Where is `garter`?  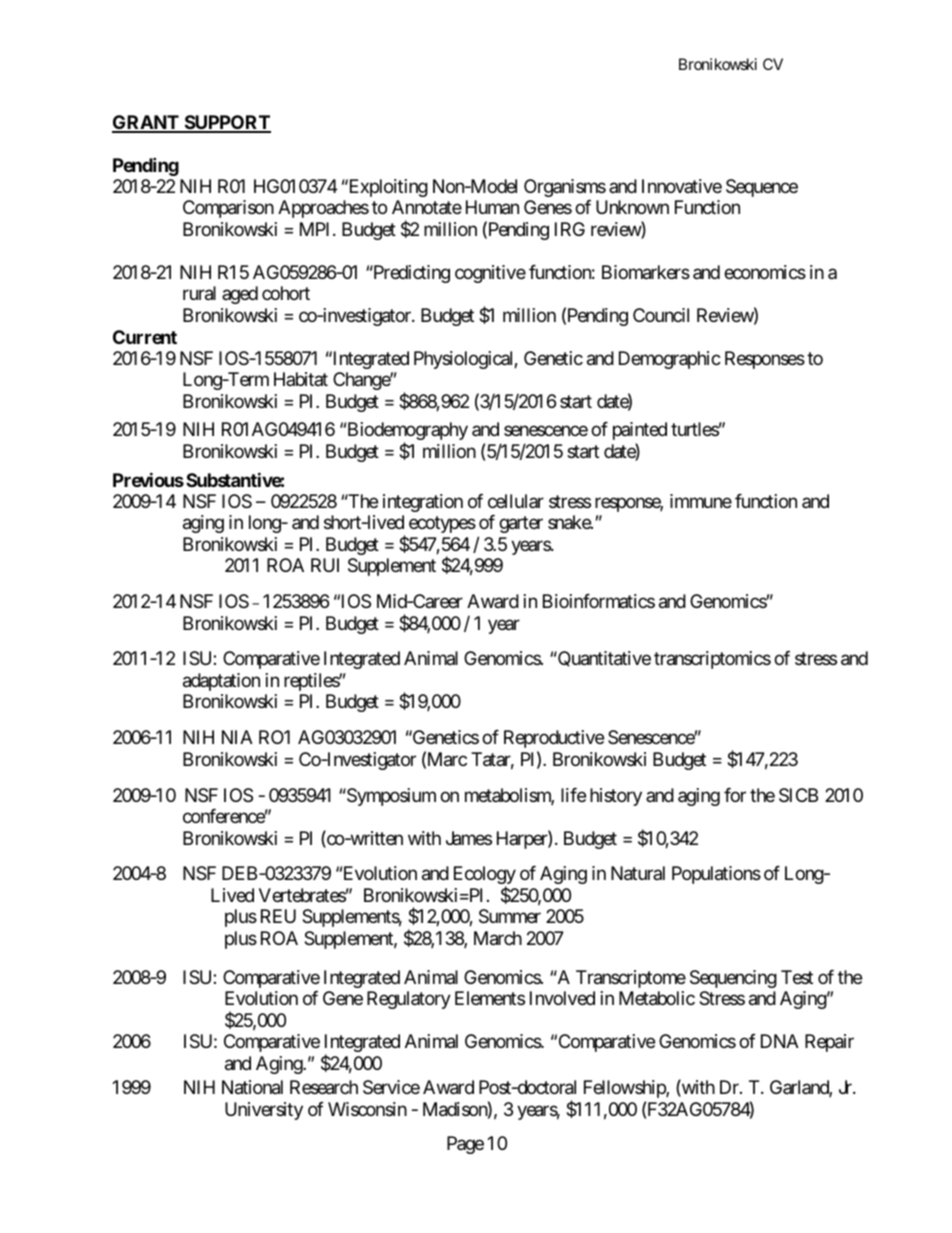
garter is located at coordinates (521, 525).
